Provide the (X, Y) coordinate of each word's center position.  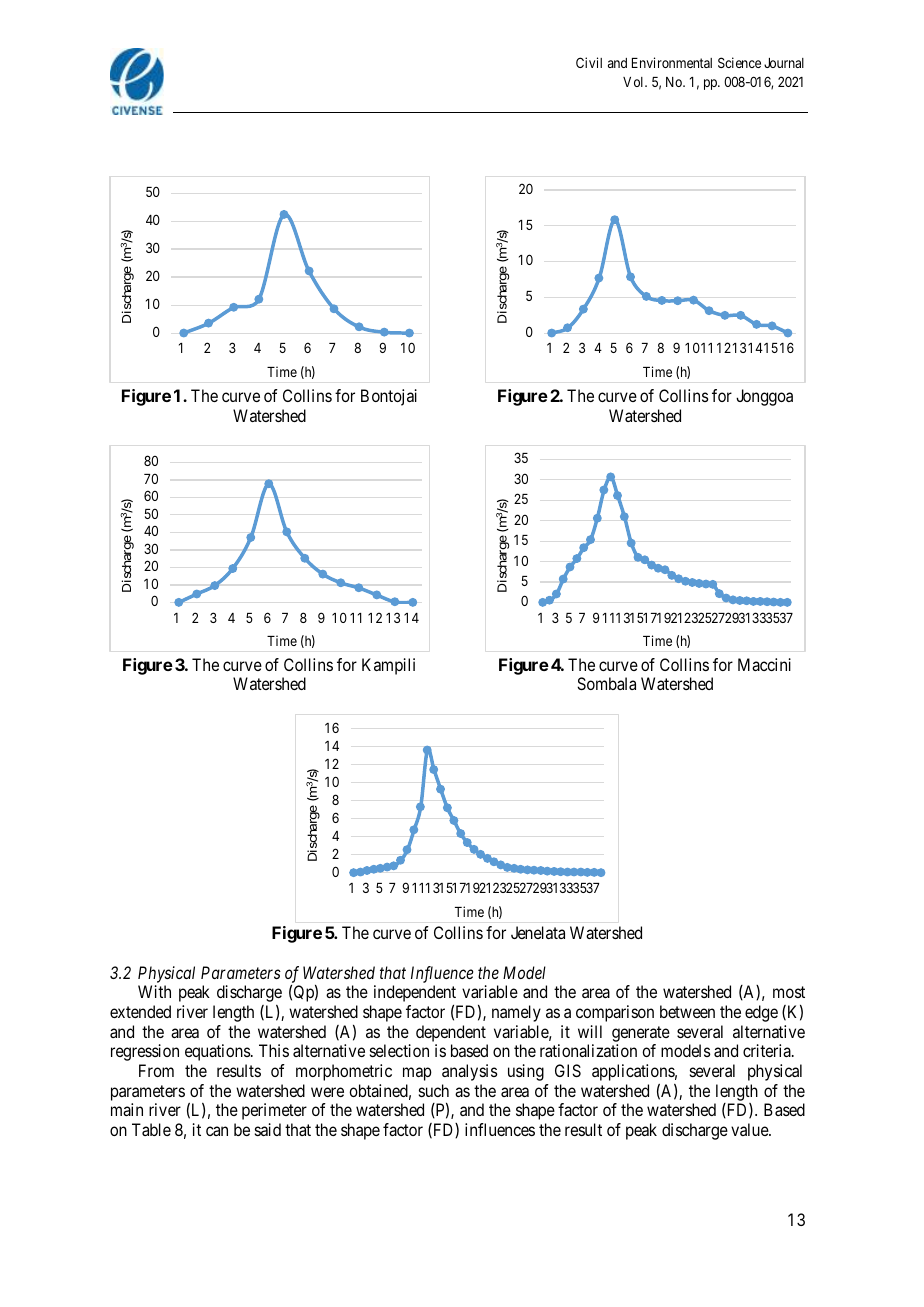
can (217, 1131)
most (789, 992)
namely (516, 1013)
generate (641, 1034)
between (687, 1011)
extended (140, 1011)
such (434, 1090)
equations (218, 1052)
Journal (784, 63)
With (154, 991)
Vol (635, 82)
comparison (615, 1013)
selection (399, 1050)
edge (761, 1013)
